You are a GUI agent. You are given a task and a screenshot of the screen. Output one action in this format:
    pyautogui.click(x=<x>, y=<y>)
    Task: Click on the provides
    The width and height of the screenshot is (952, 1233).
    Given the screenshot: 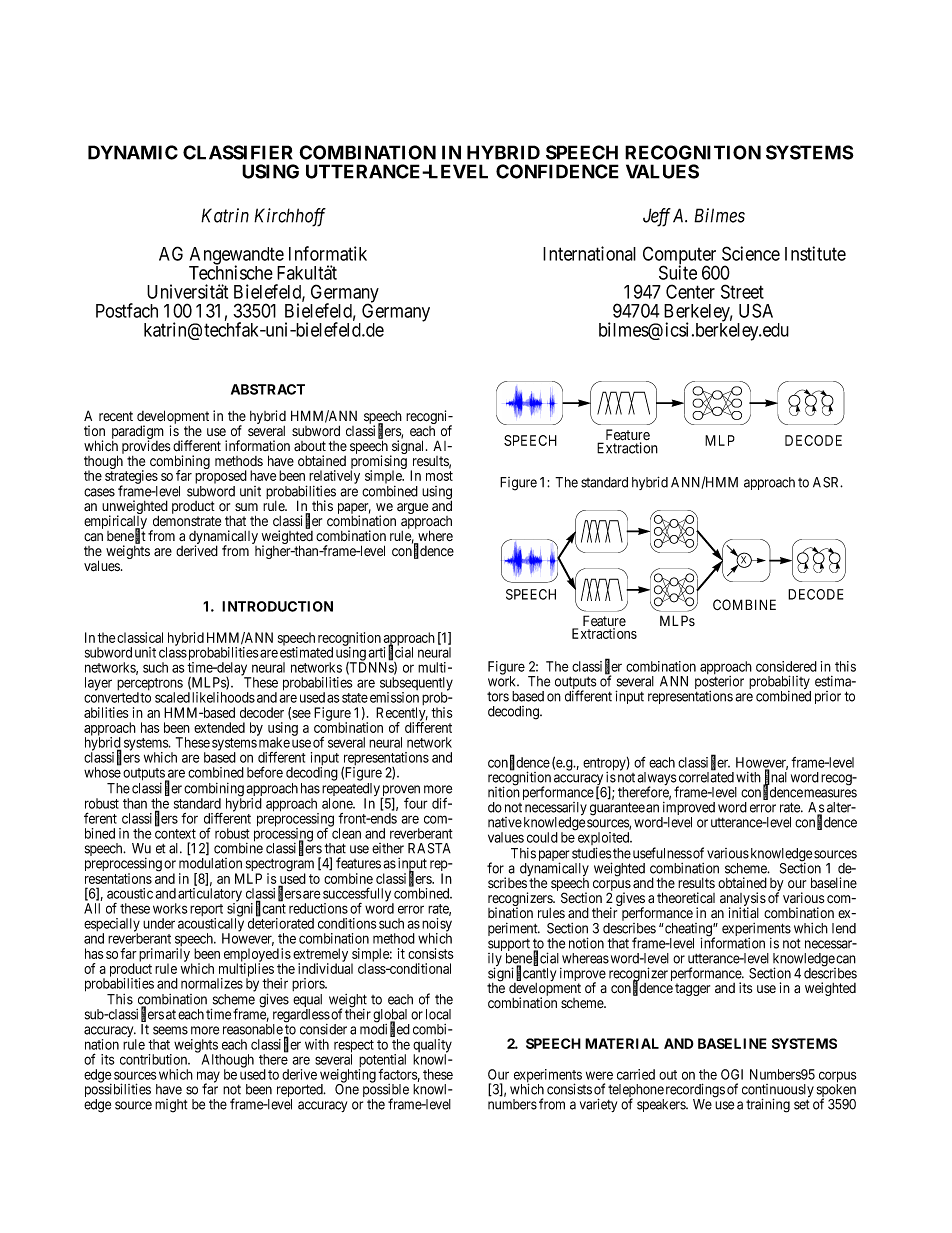 What is the action you would take?
    pyautogui.click(x=146, y=448)
